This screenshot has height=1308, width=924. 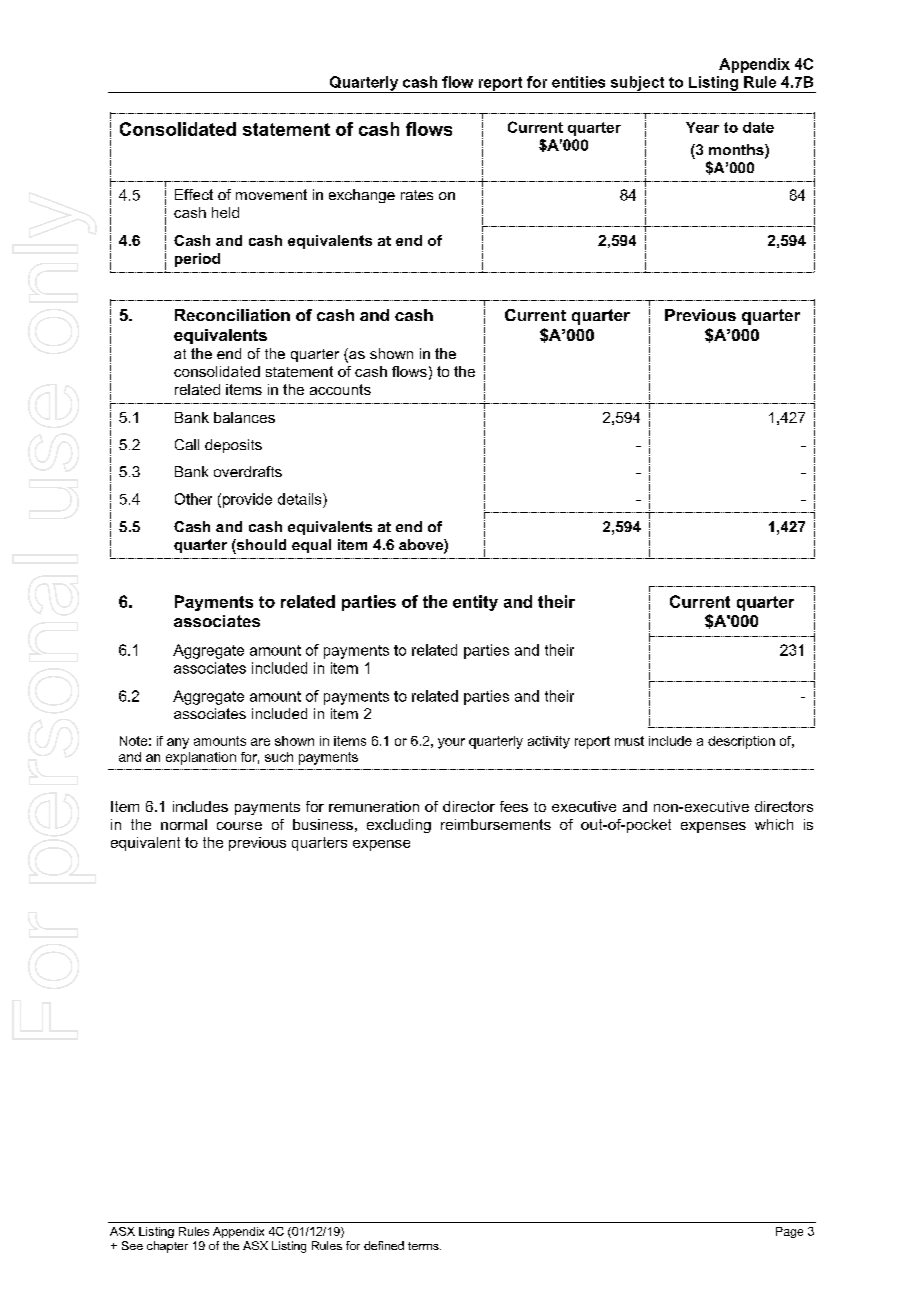 I want to click on Other, so click(x=193, y=499).
